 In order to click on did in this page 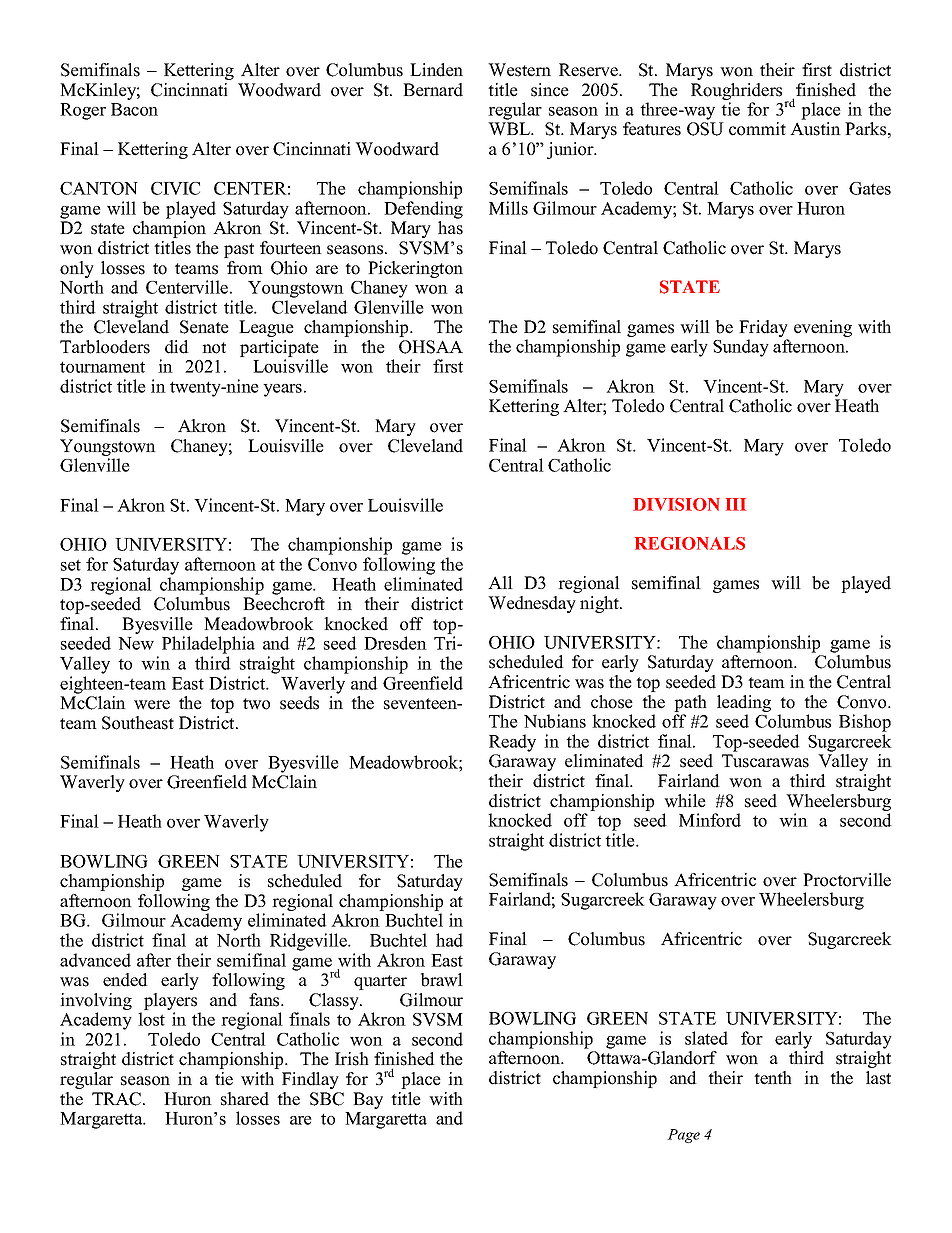, I will do `click(177, 347)`.
